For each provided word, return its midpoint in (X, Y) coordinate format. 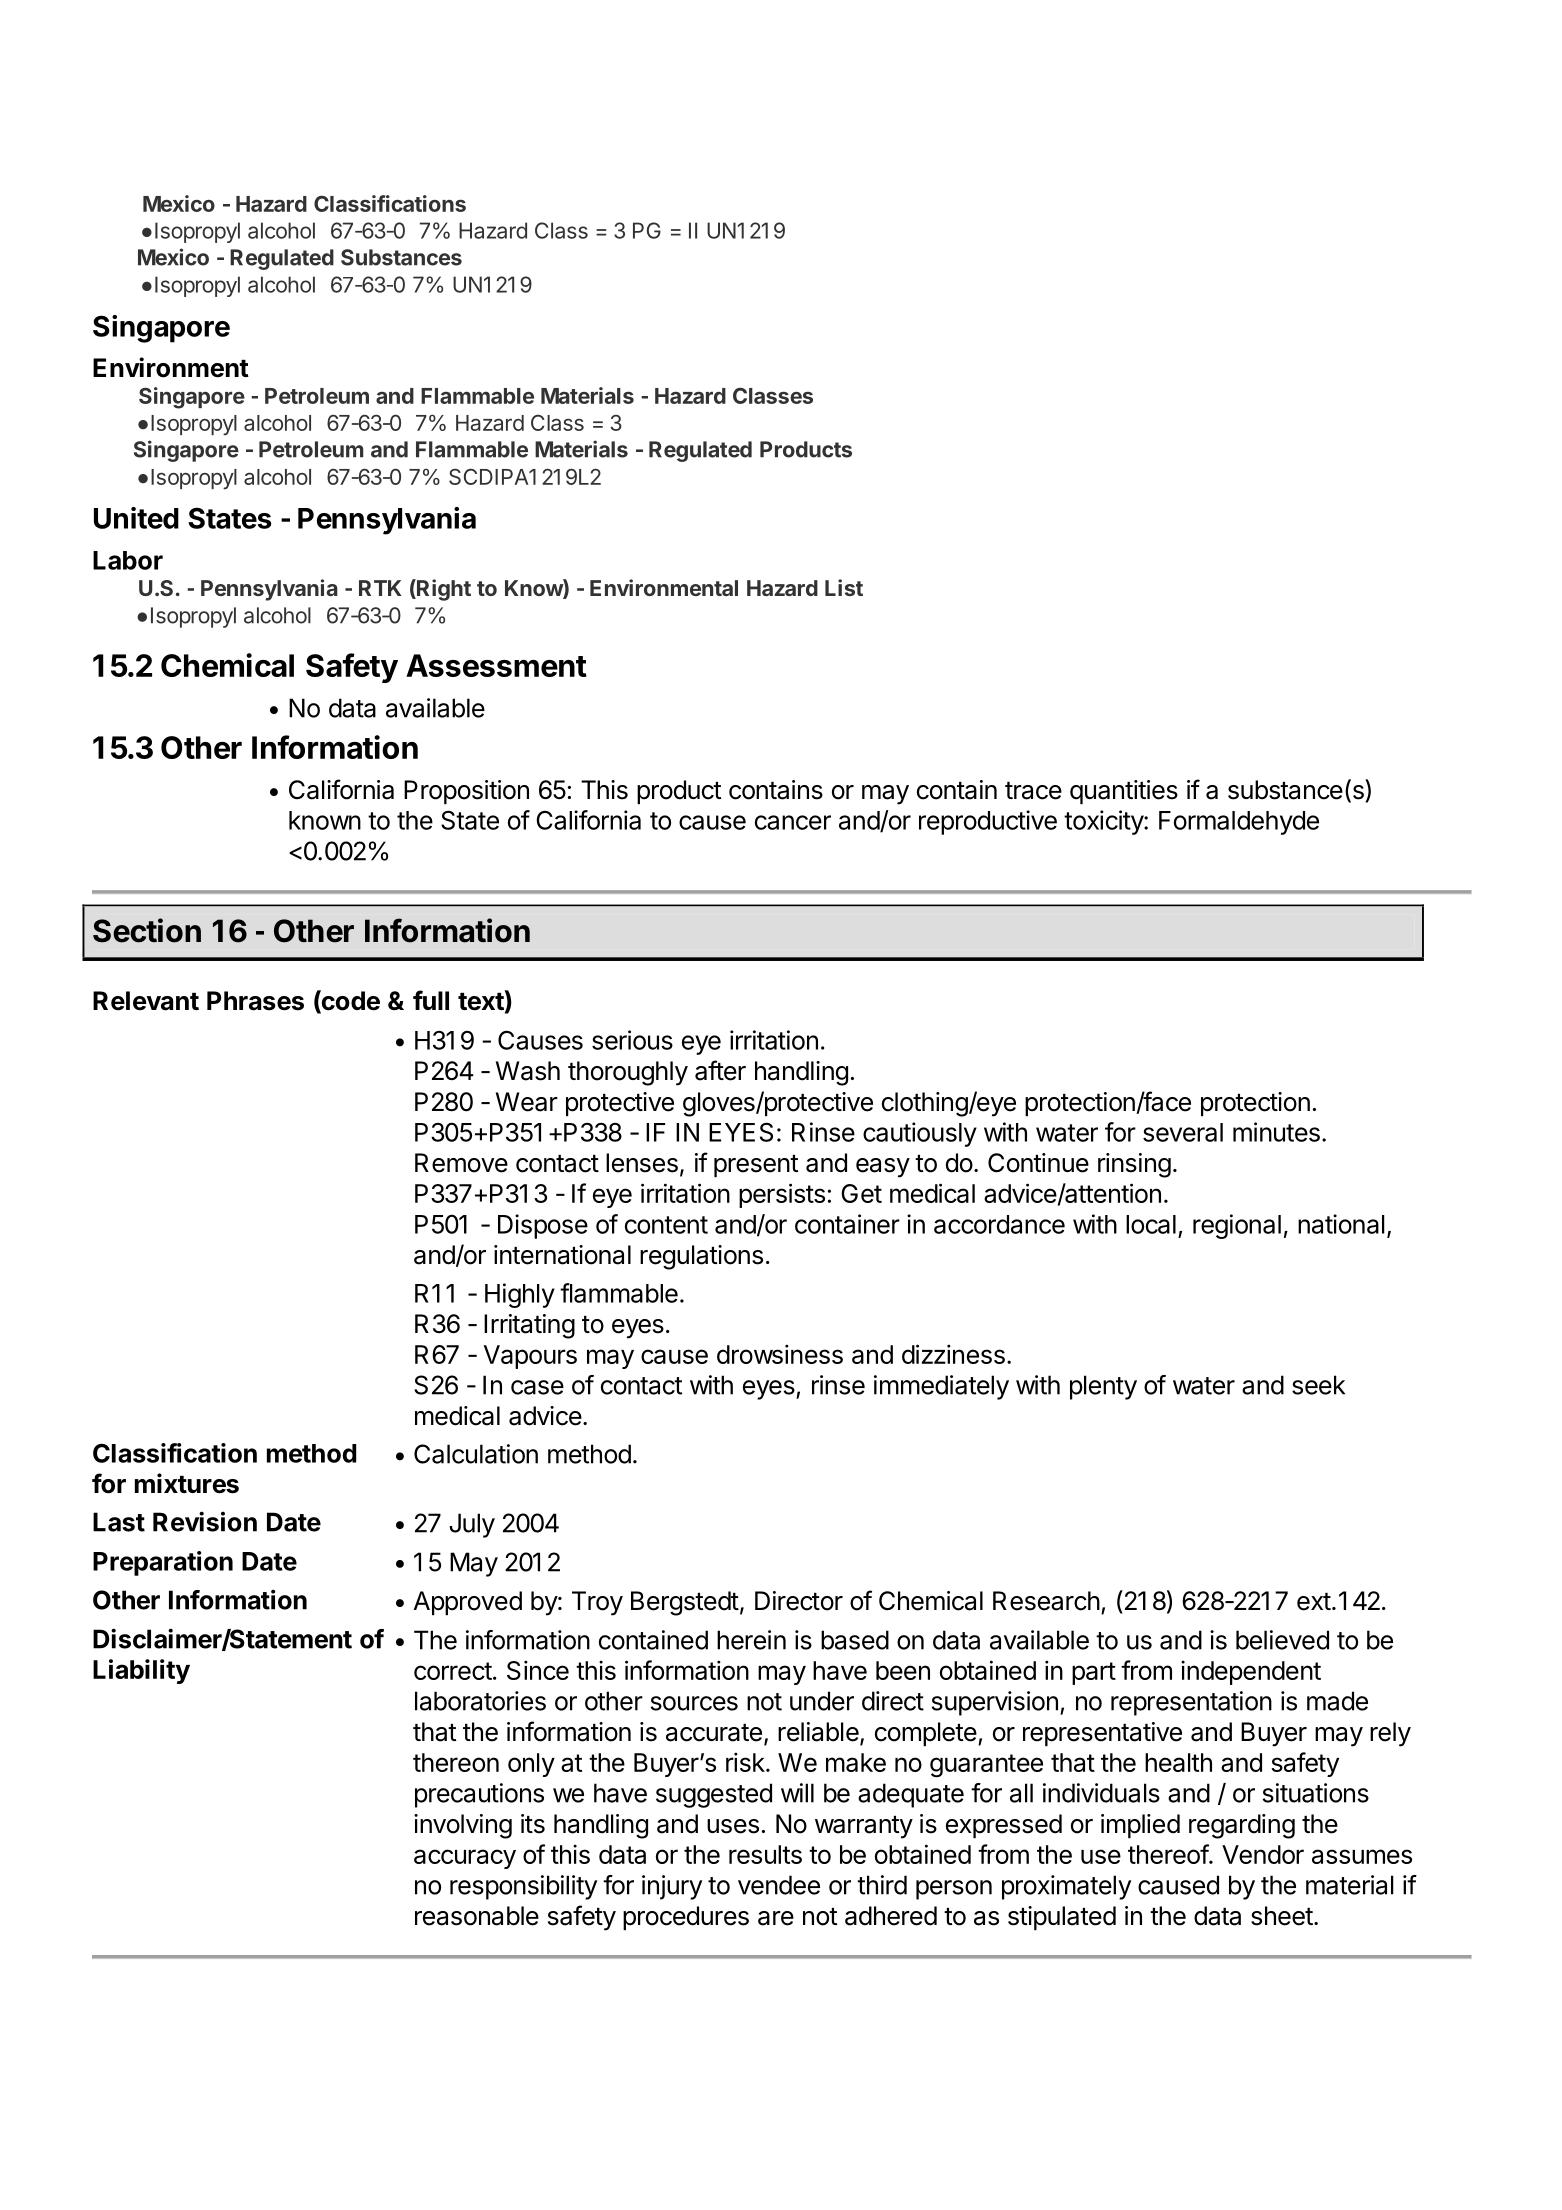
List (844, 587)
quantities (1124, 792)
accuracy (465, 1859)
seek (1318, 1385)
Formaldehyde (1239, 823)
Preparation (163, 1563)
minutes (1276, 1132)
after (720, 1070)
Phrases (255, 1001)
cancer (793, 822)
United (136, 518)
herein (751, 1640)
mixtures (187, 1483)
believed (1282, 1640)
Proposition (466, 792)
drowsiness (780, 1354)
